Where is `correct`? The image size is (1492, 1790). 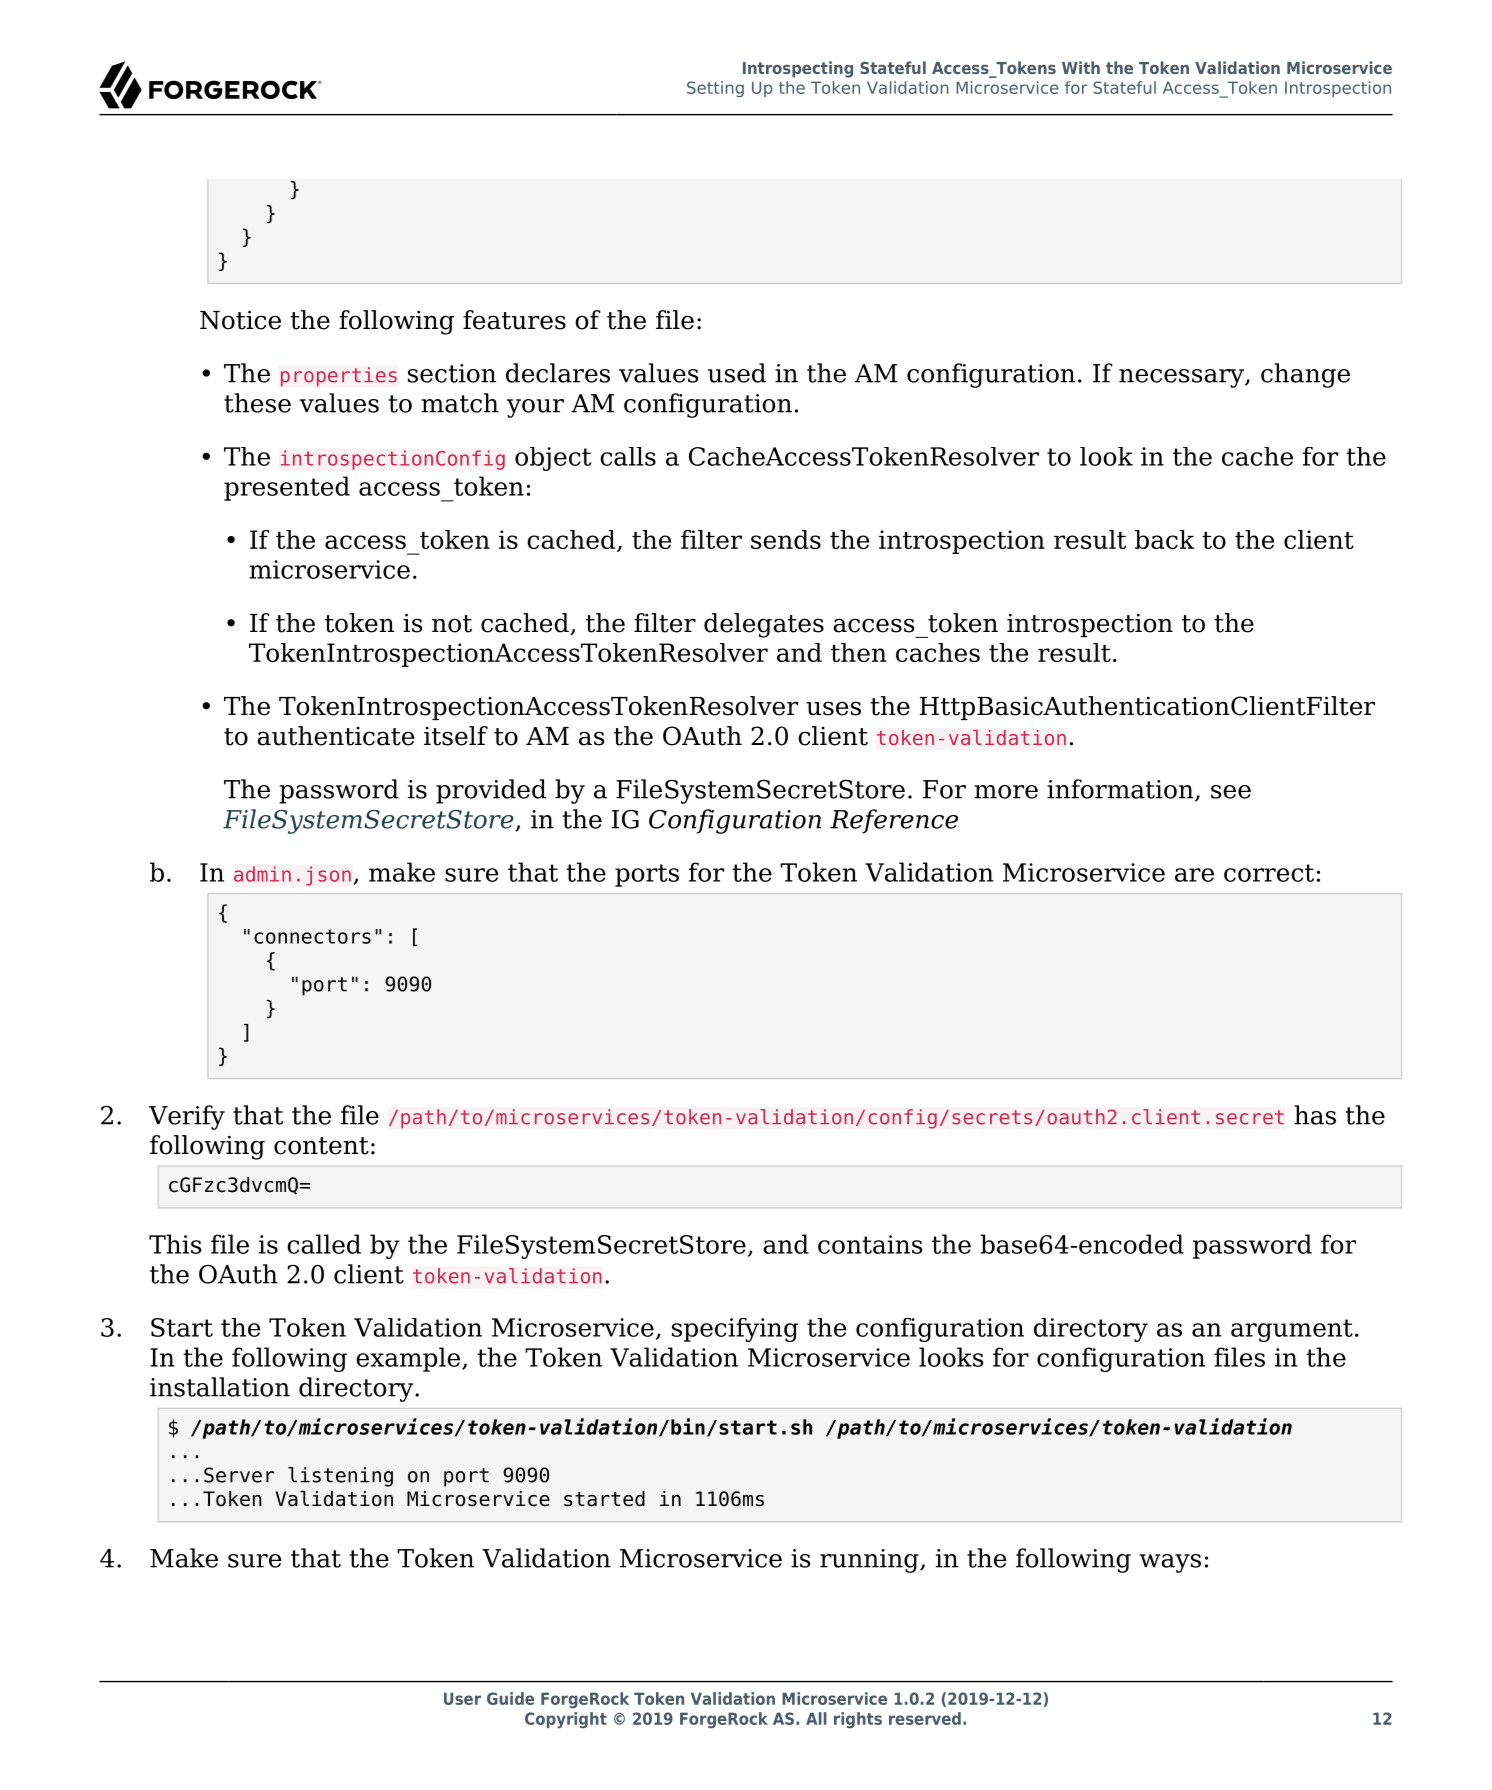
correct is located at coordinates (1269, 873).
